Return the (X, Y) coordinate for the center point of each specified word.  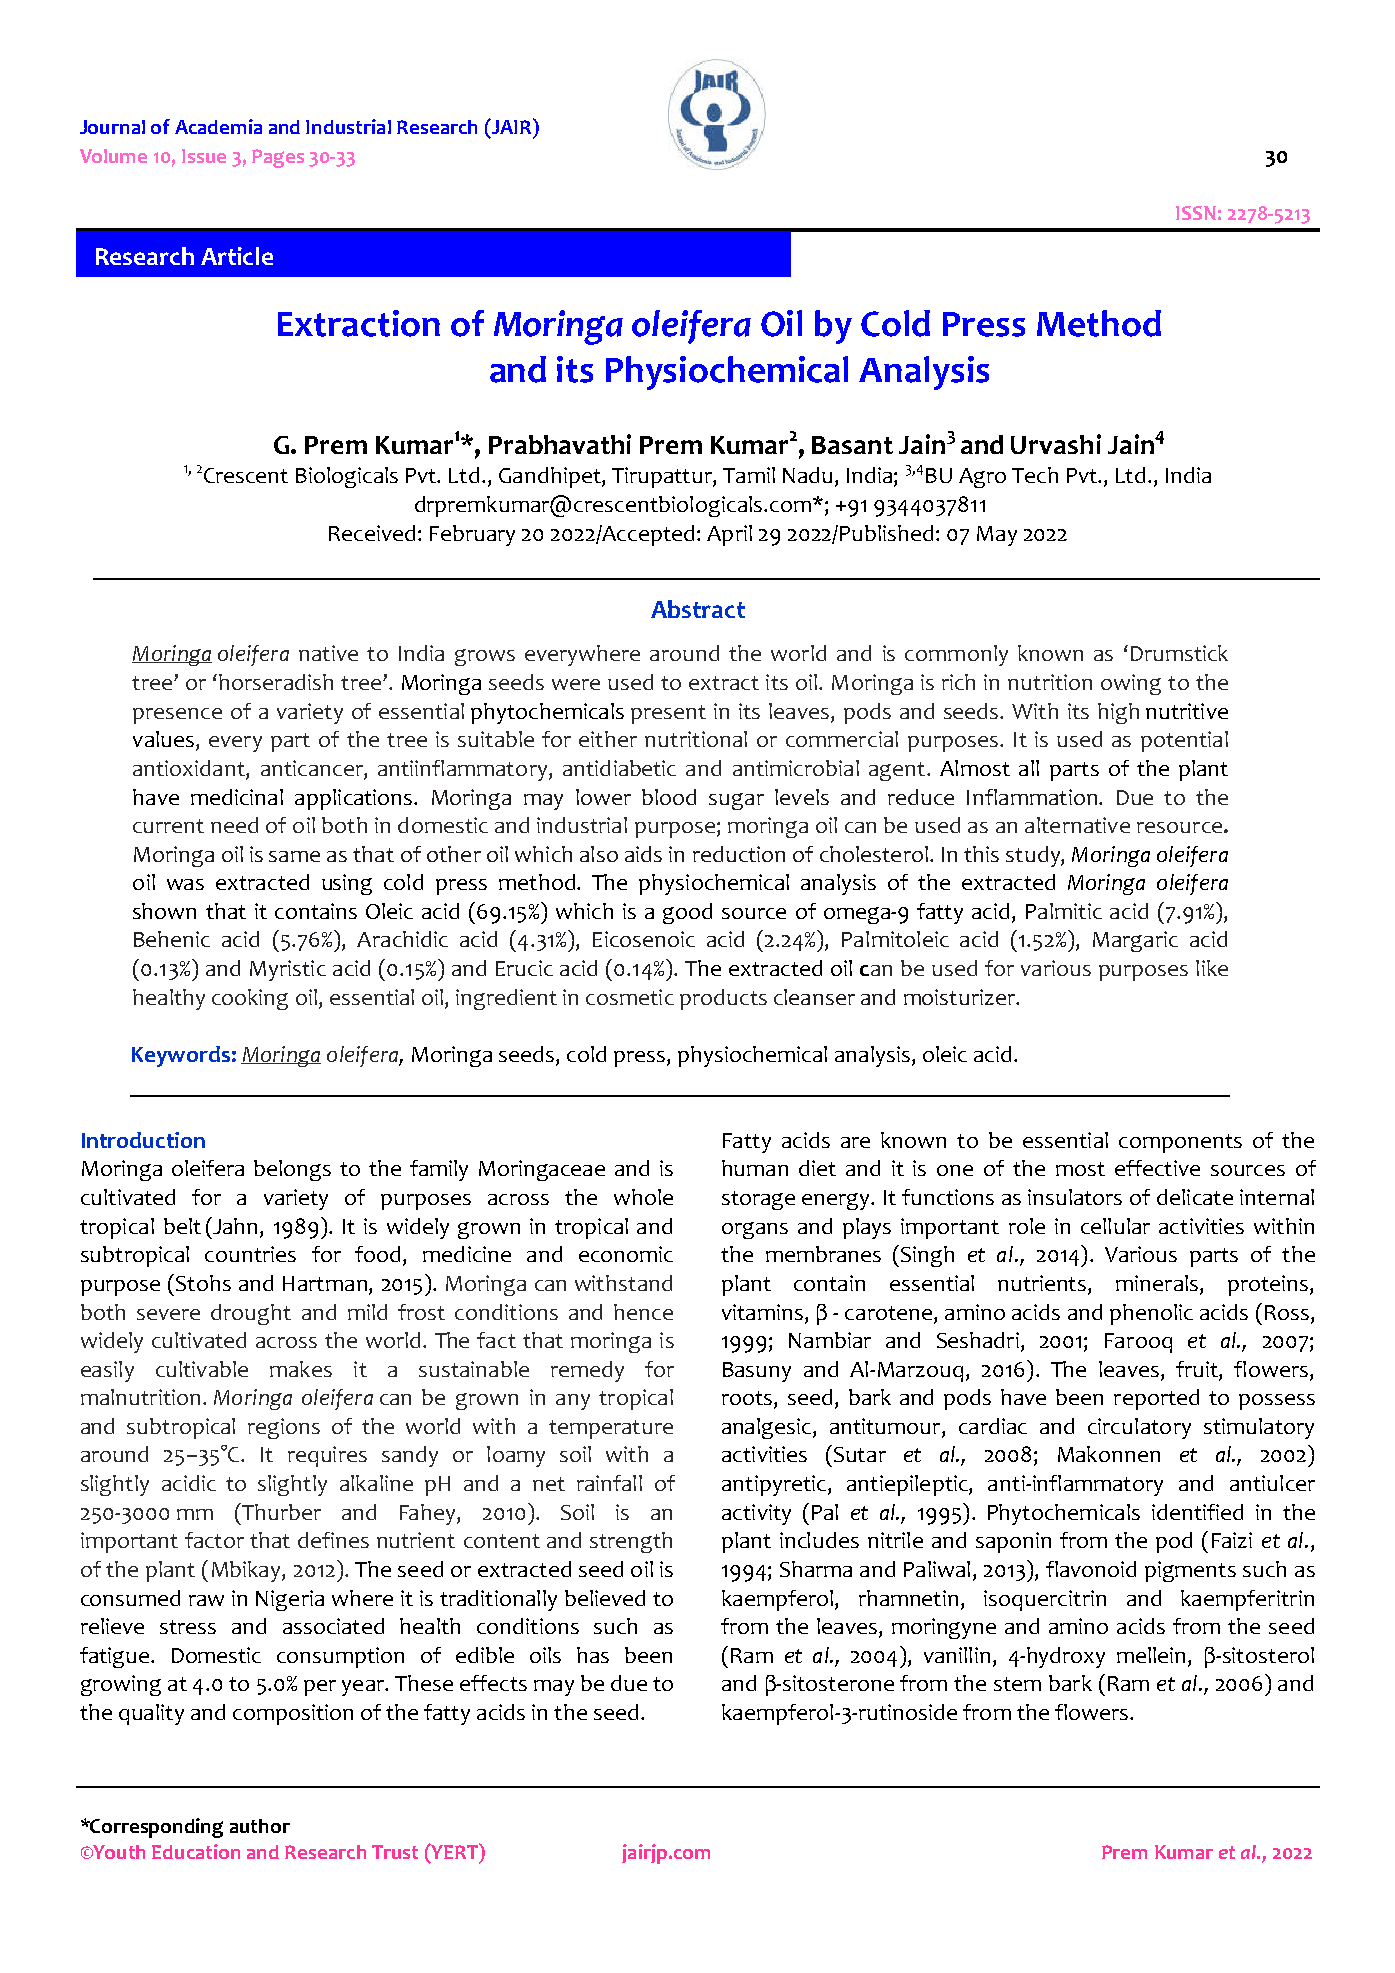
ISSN (1196, 213)
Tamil (749, 475)
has (593, 1655)
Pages (278, 158)
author (260, 1826)
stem (1017, 1684)
